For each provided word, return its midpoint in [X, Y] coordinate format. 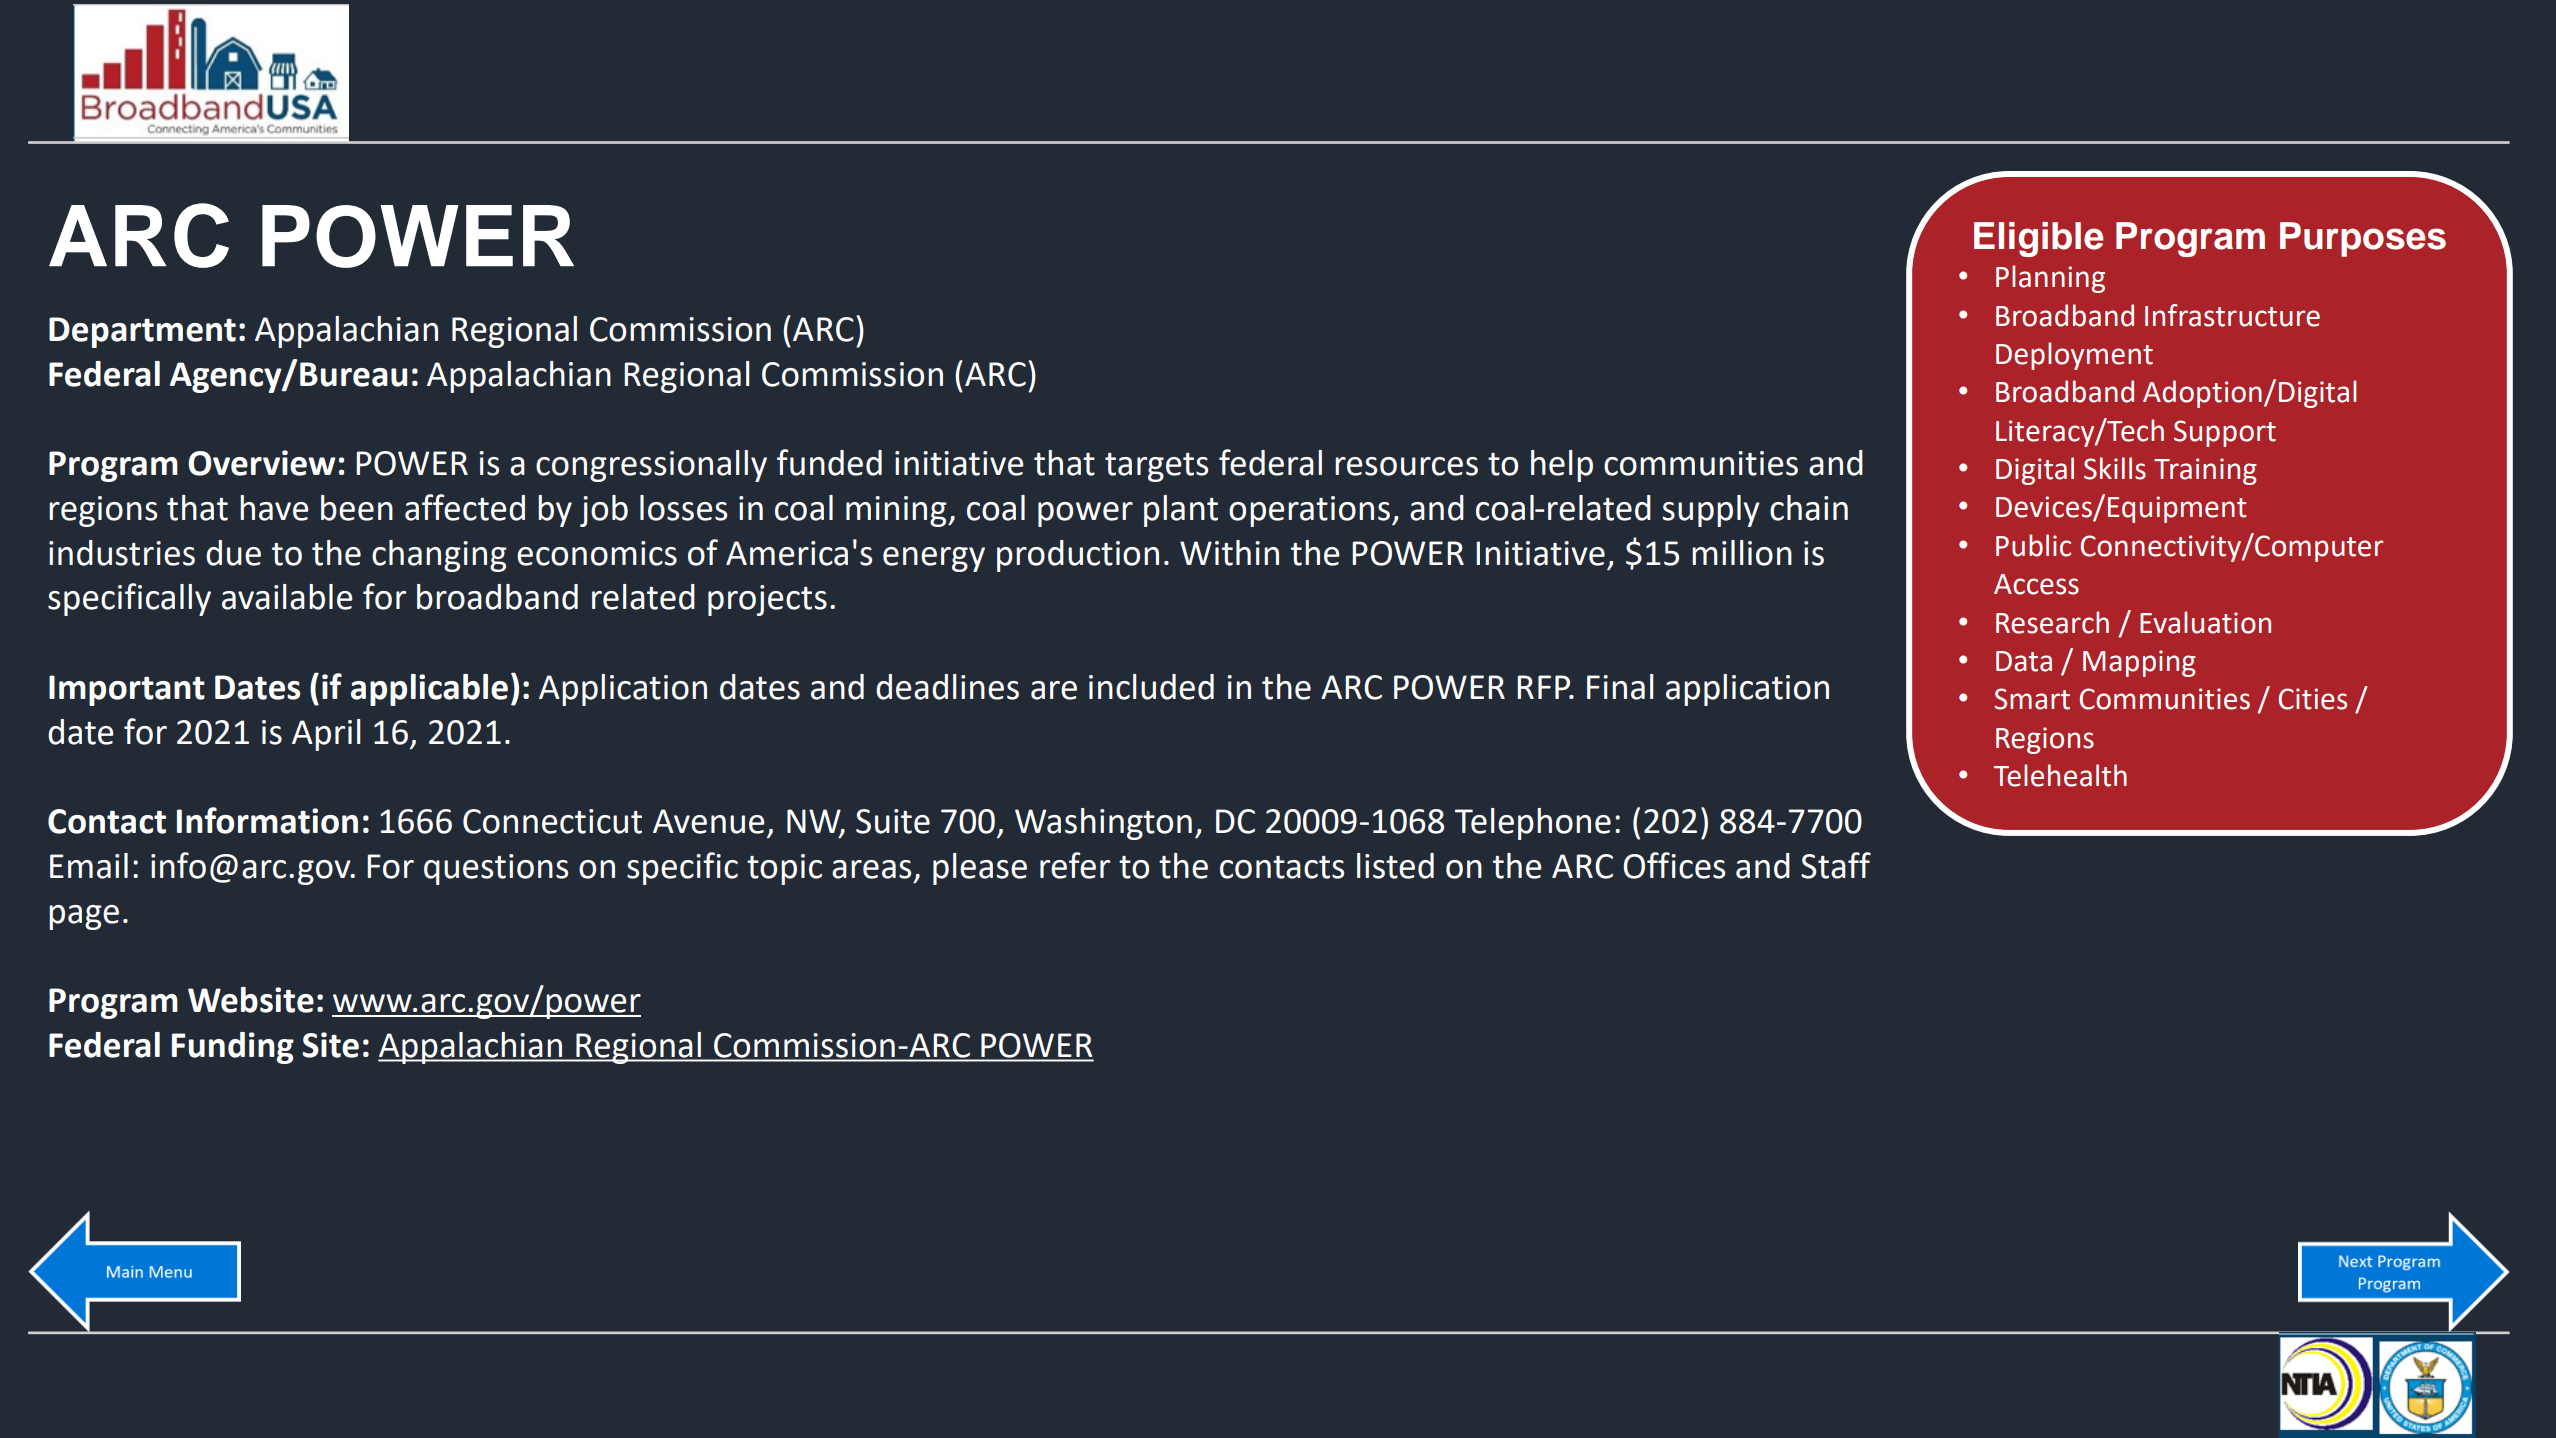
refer [1075, 865]
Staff [1836, 865]
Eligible [2039, 239]
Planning [2050, 279]
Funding [233, 1048]
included [1151, 687]
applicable [429, 690]
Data [2024, 661]
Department [142, 332]
